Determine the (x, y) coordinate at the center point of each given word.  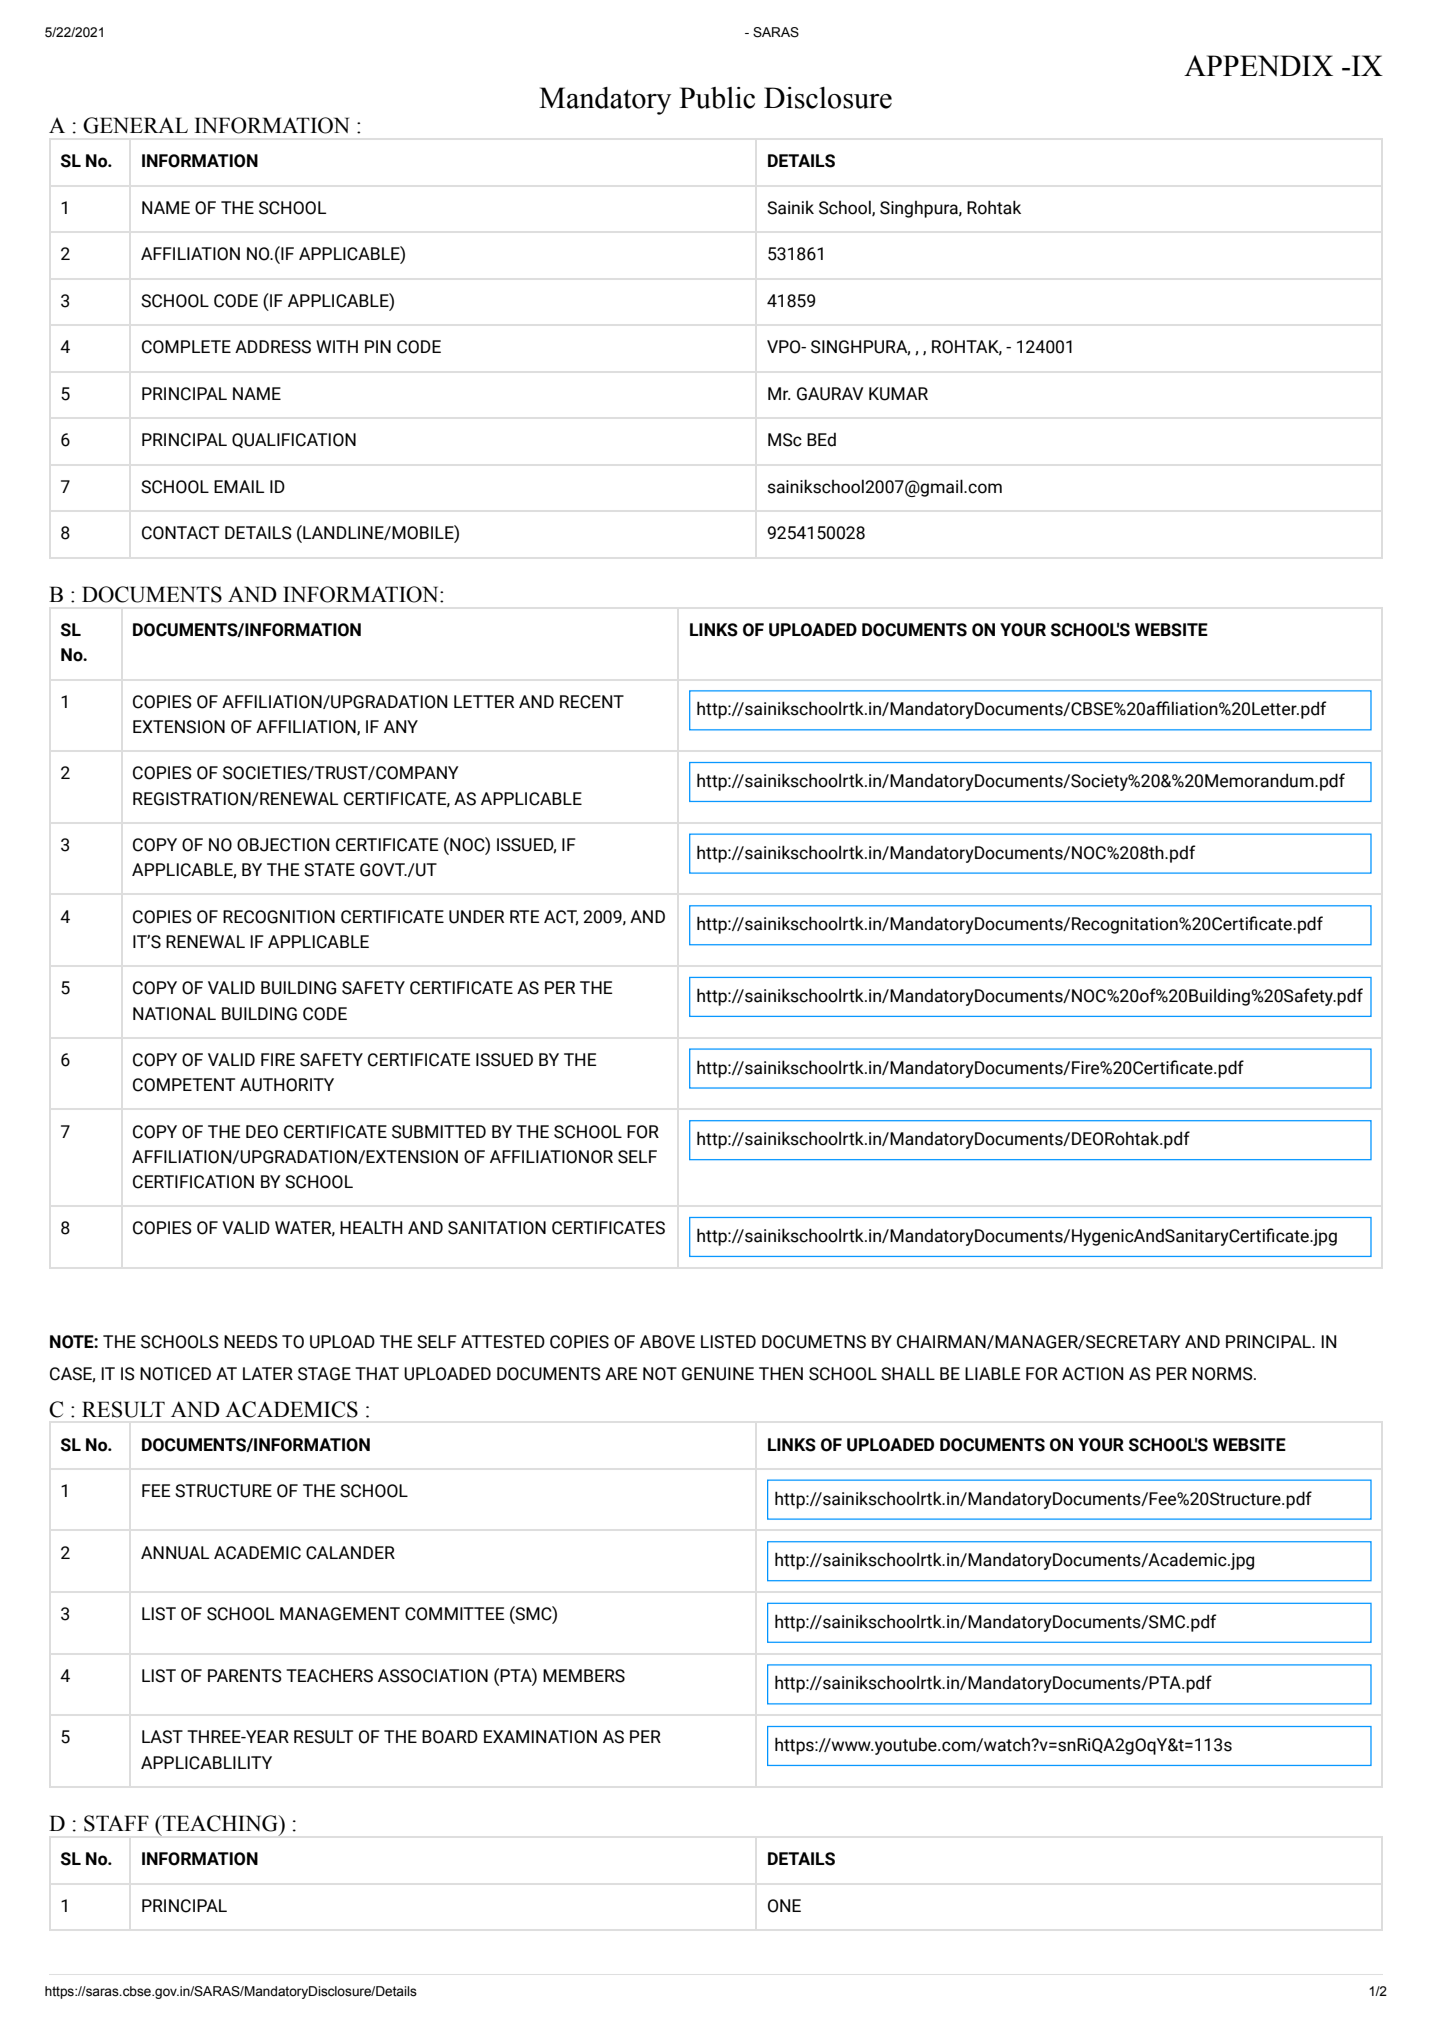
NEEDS (251, 1342)
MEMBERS (584, 1676)
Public (717, 98)
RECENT (592, 702)
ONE (784, 1906)
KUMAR (898, 394)
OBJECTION (283, 845)
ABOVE (667, 1342)
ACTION (1092, 1374)
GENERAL (135, 125)
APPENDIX (1258, 65)
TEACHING (220, 1823)
